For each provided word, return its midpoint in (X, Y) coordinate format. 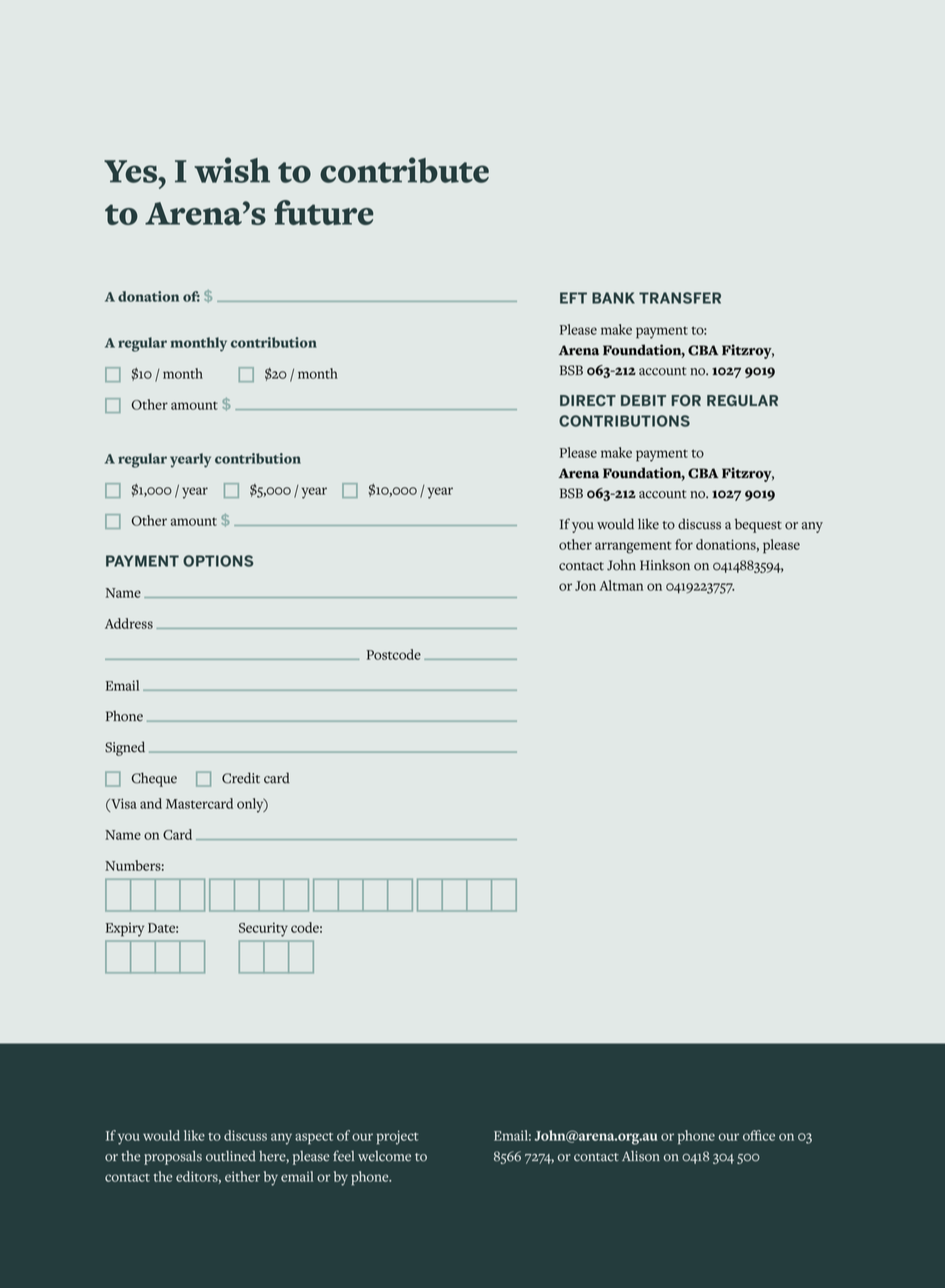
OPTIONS (218, 561)
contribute (404, 170)
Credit (241, 778)
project (397, 1137)
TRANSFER (680, 298)
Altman (621, 585)
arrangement (633, 547)
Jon (585, 586)
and (151, 803)
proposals (173, 1158)
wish (232, 170)
